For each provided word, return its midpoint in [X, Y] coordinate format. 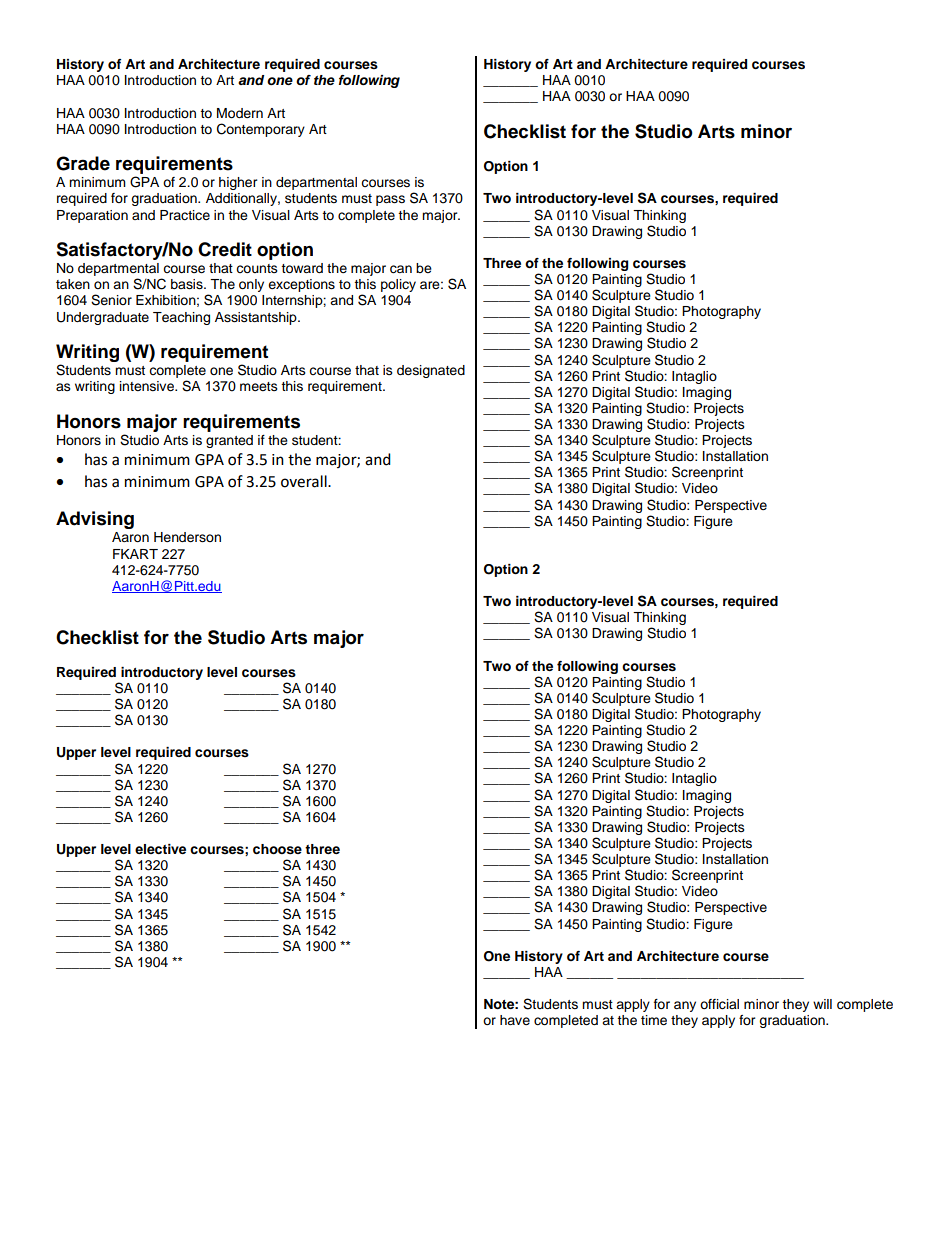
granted [229, 441]
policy [398, 285]
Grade [83, 163]
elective [160, 849]
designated [431, 371]
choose [277, 849]
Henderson [187, 537]
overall [305, 481]
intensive [148, 386]
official [719, 1004]
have [515, 1020]
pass [390, 200]
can [401, 269]
